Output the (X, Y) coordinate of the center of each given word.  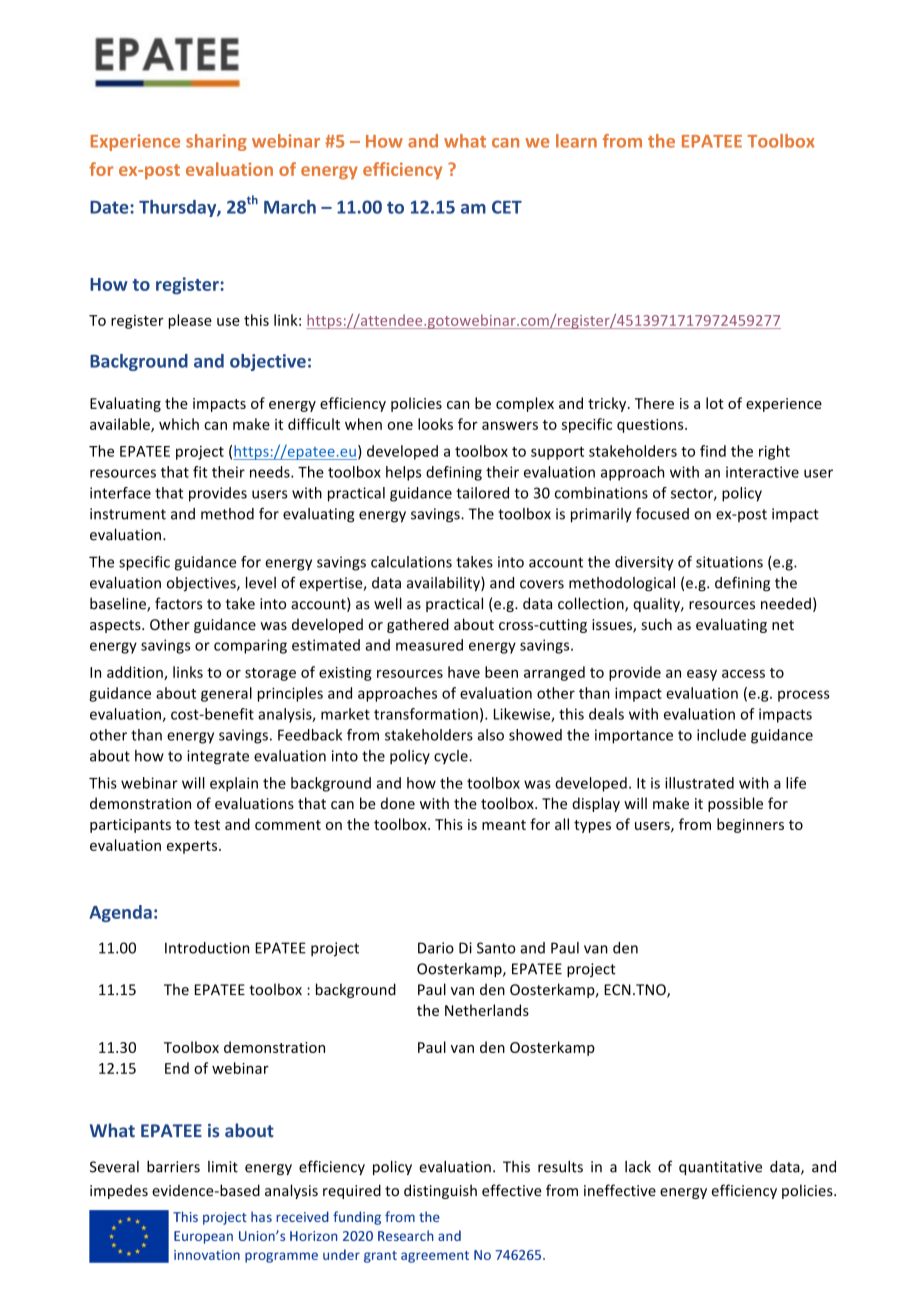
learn (576, 141)
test (207, 825)
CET (507, 207)
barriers (173, 1166)
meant (504, 825)
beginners (750, 825)
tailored (482, 493)
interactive (762, 472)
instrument (128, 514)
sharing (216, 142)
